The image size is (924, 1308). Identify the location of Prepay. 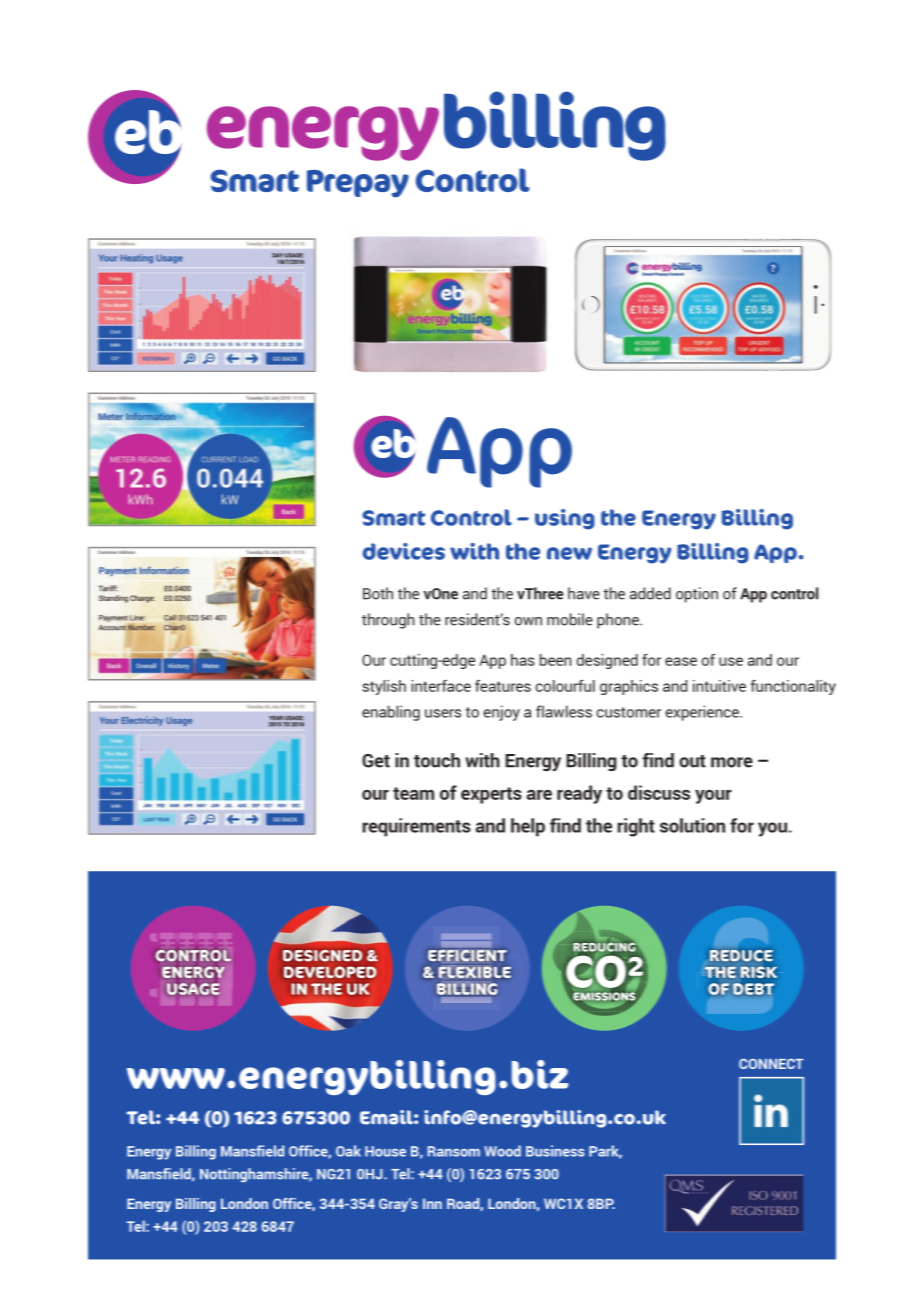
(358, 184).
